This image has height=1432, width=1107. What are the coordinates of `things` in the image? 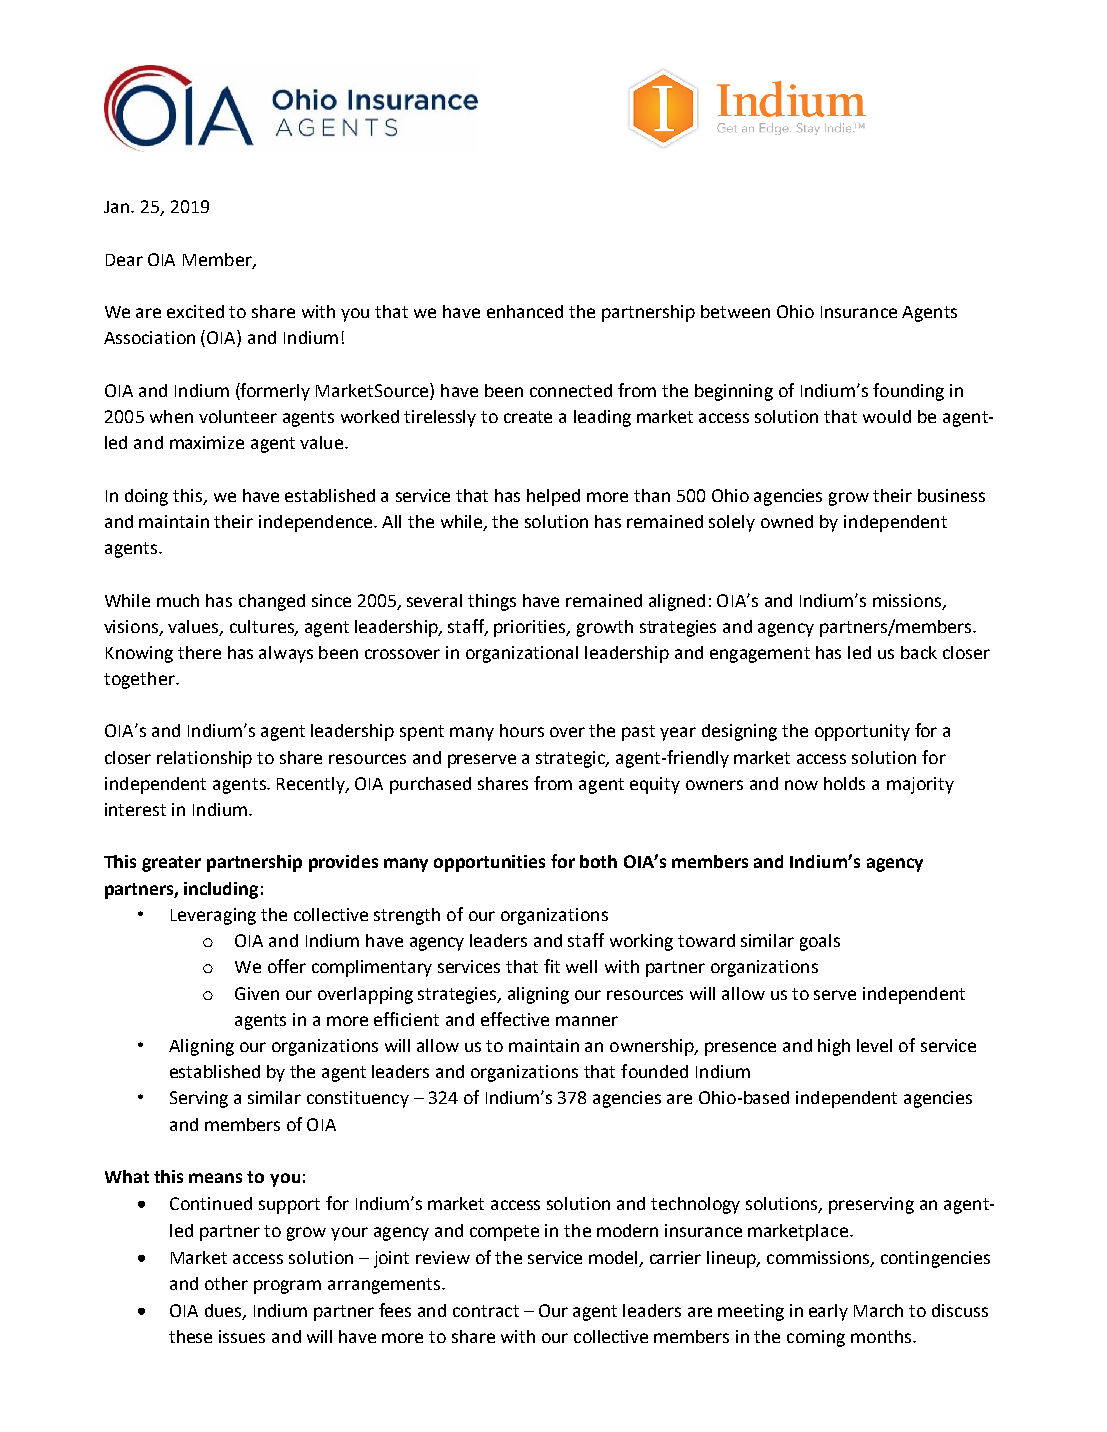 It's located at (492, 602).
